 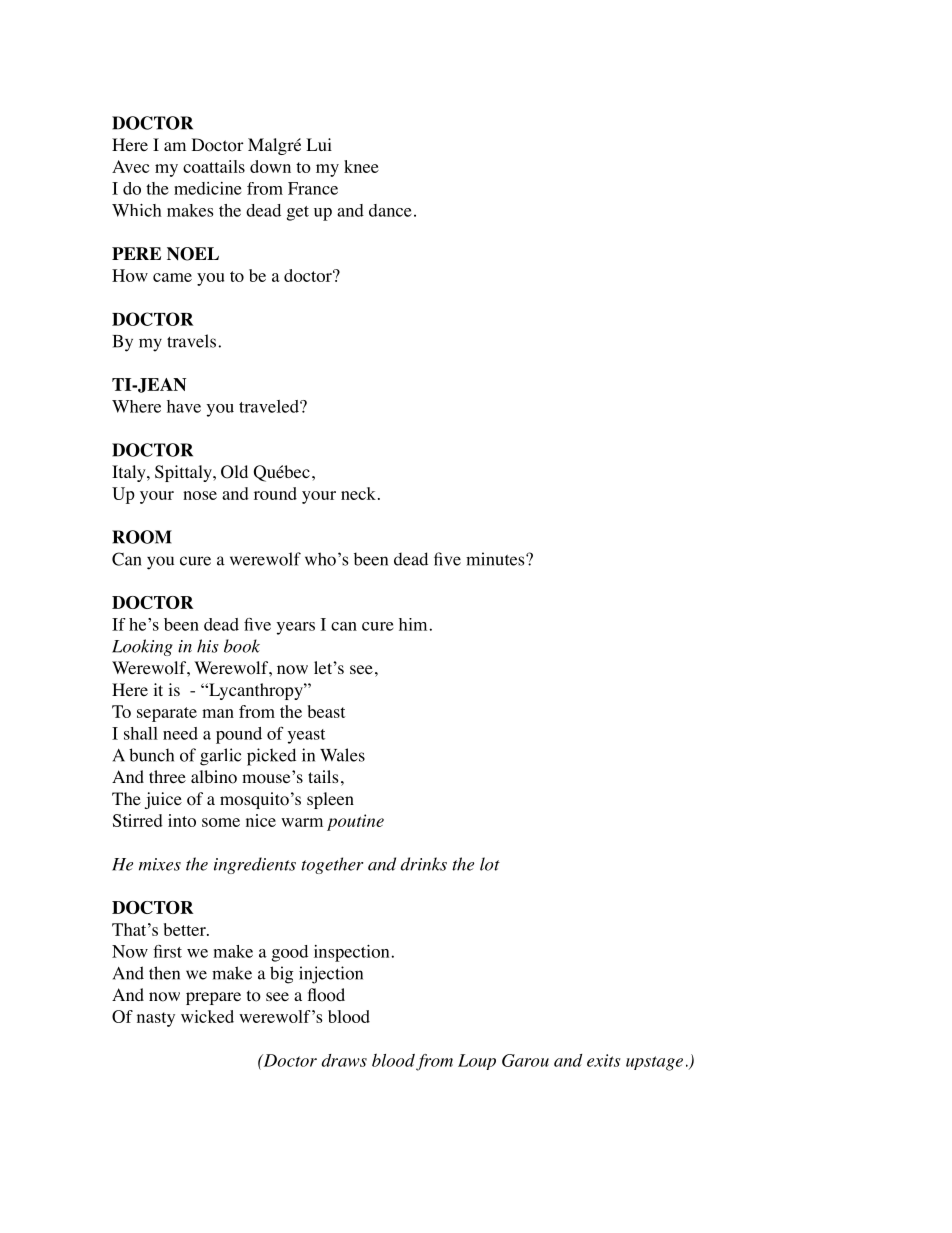 What do you see at coordinates (207, 1016) in the screenshot?
I see `wicked` at bounding box center [207, 1016].
